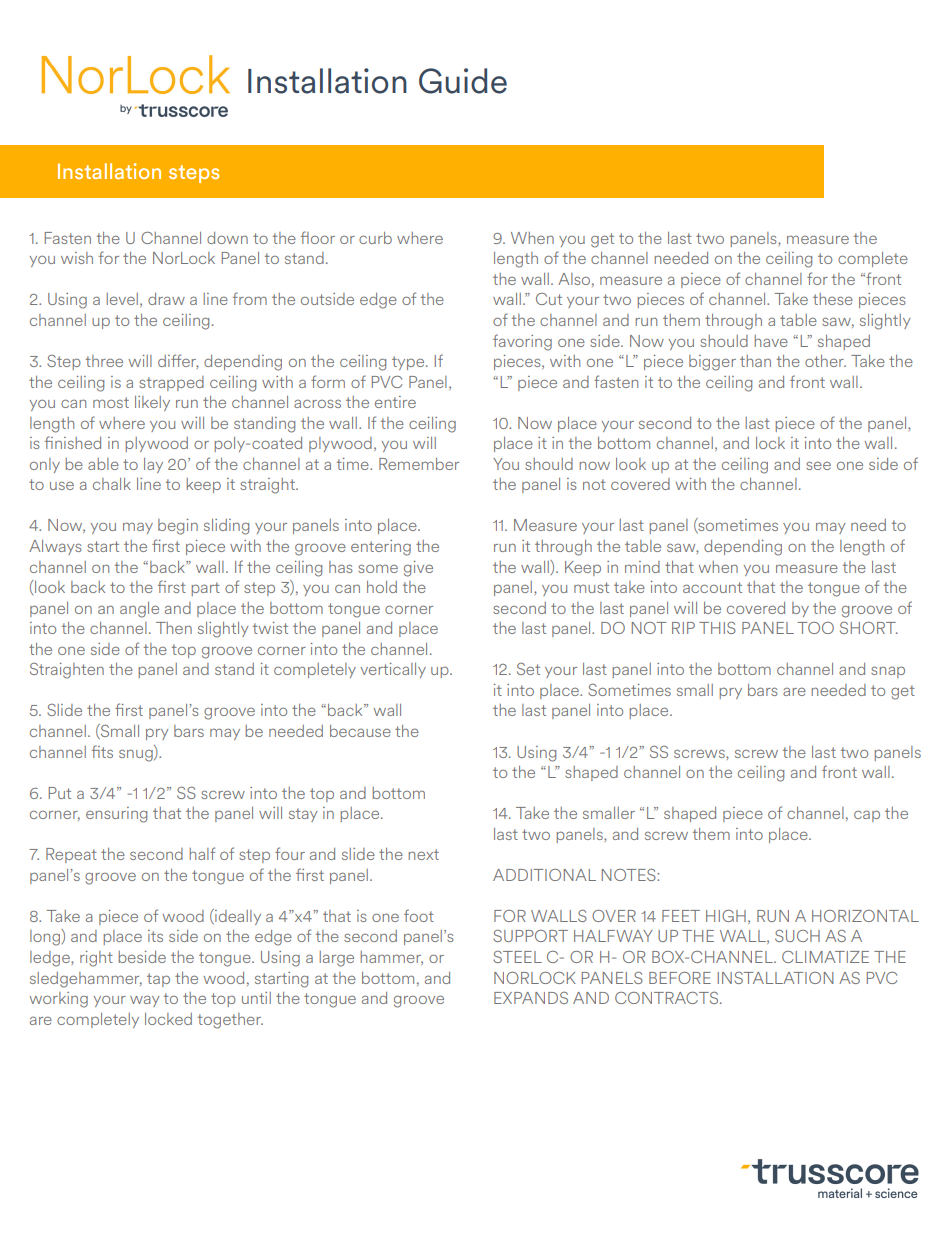  What do you see at coordinates (531, 998) in the image?
I see `EXPANDS` at bounding box center [531, 998].
